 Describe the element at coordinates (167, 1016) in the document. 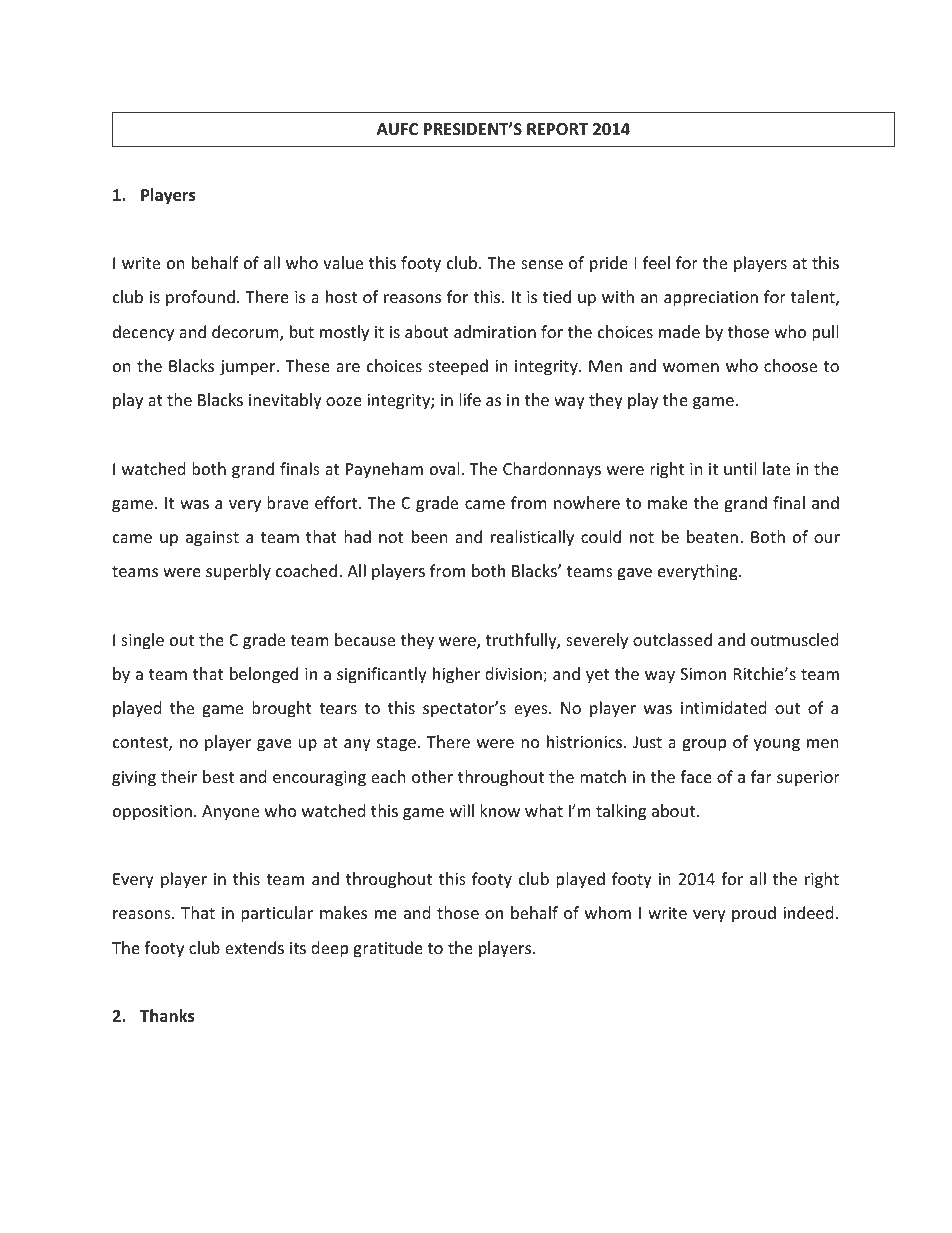

I see `Thanks` at that location.
